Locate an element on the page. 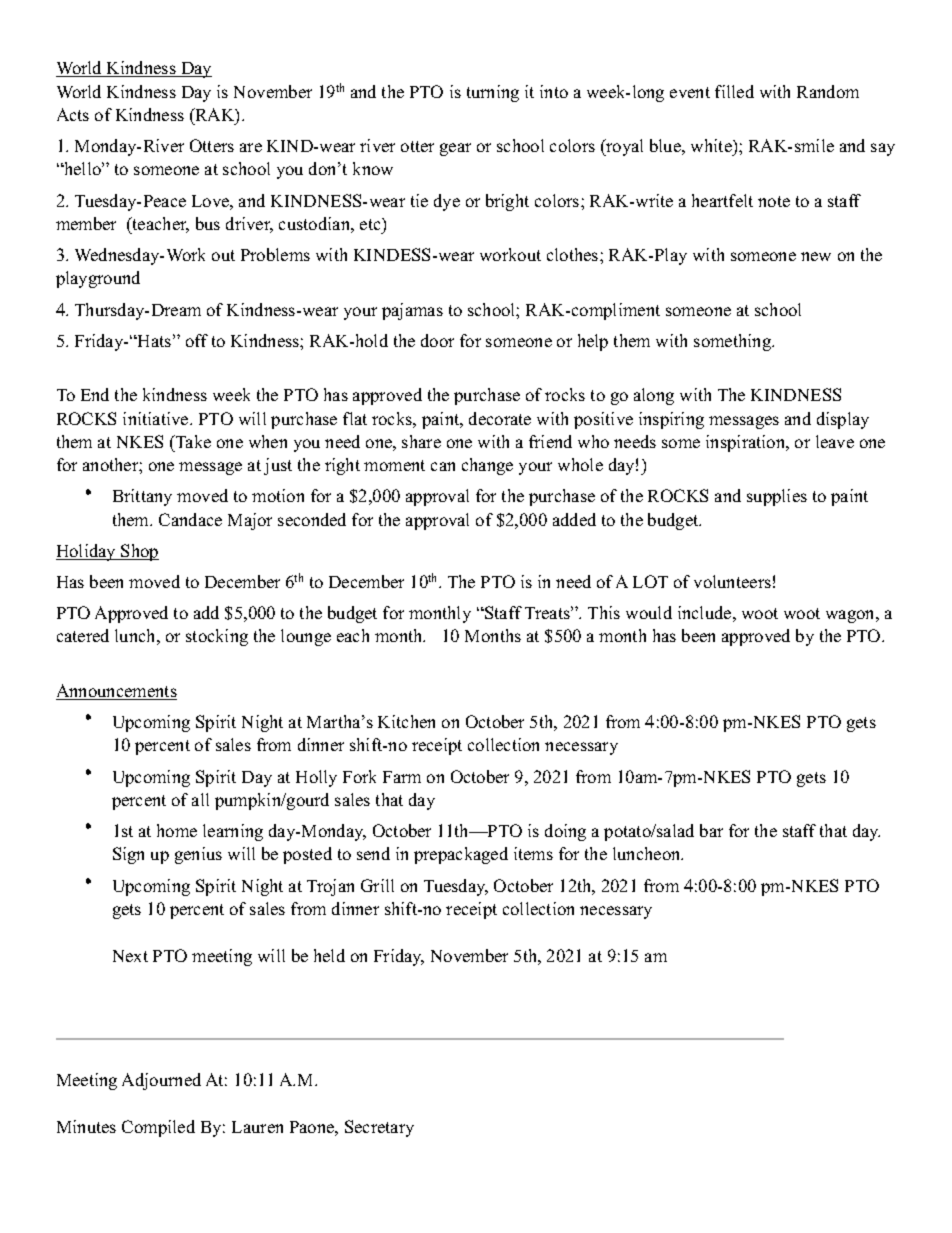 This image has width=952, height=1233. Acts is located at coordinates (73, 114).
